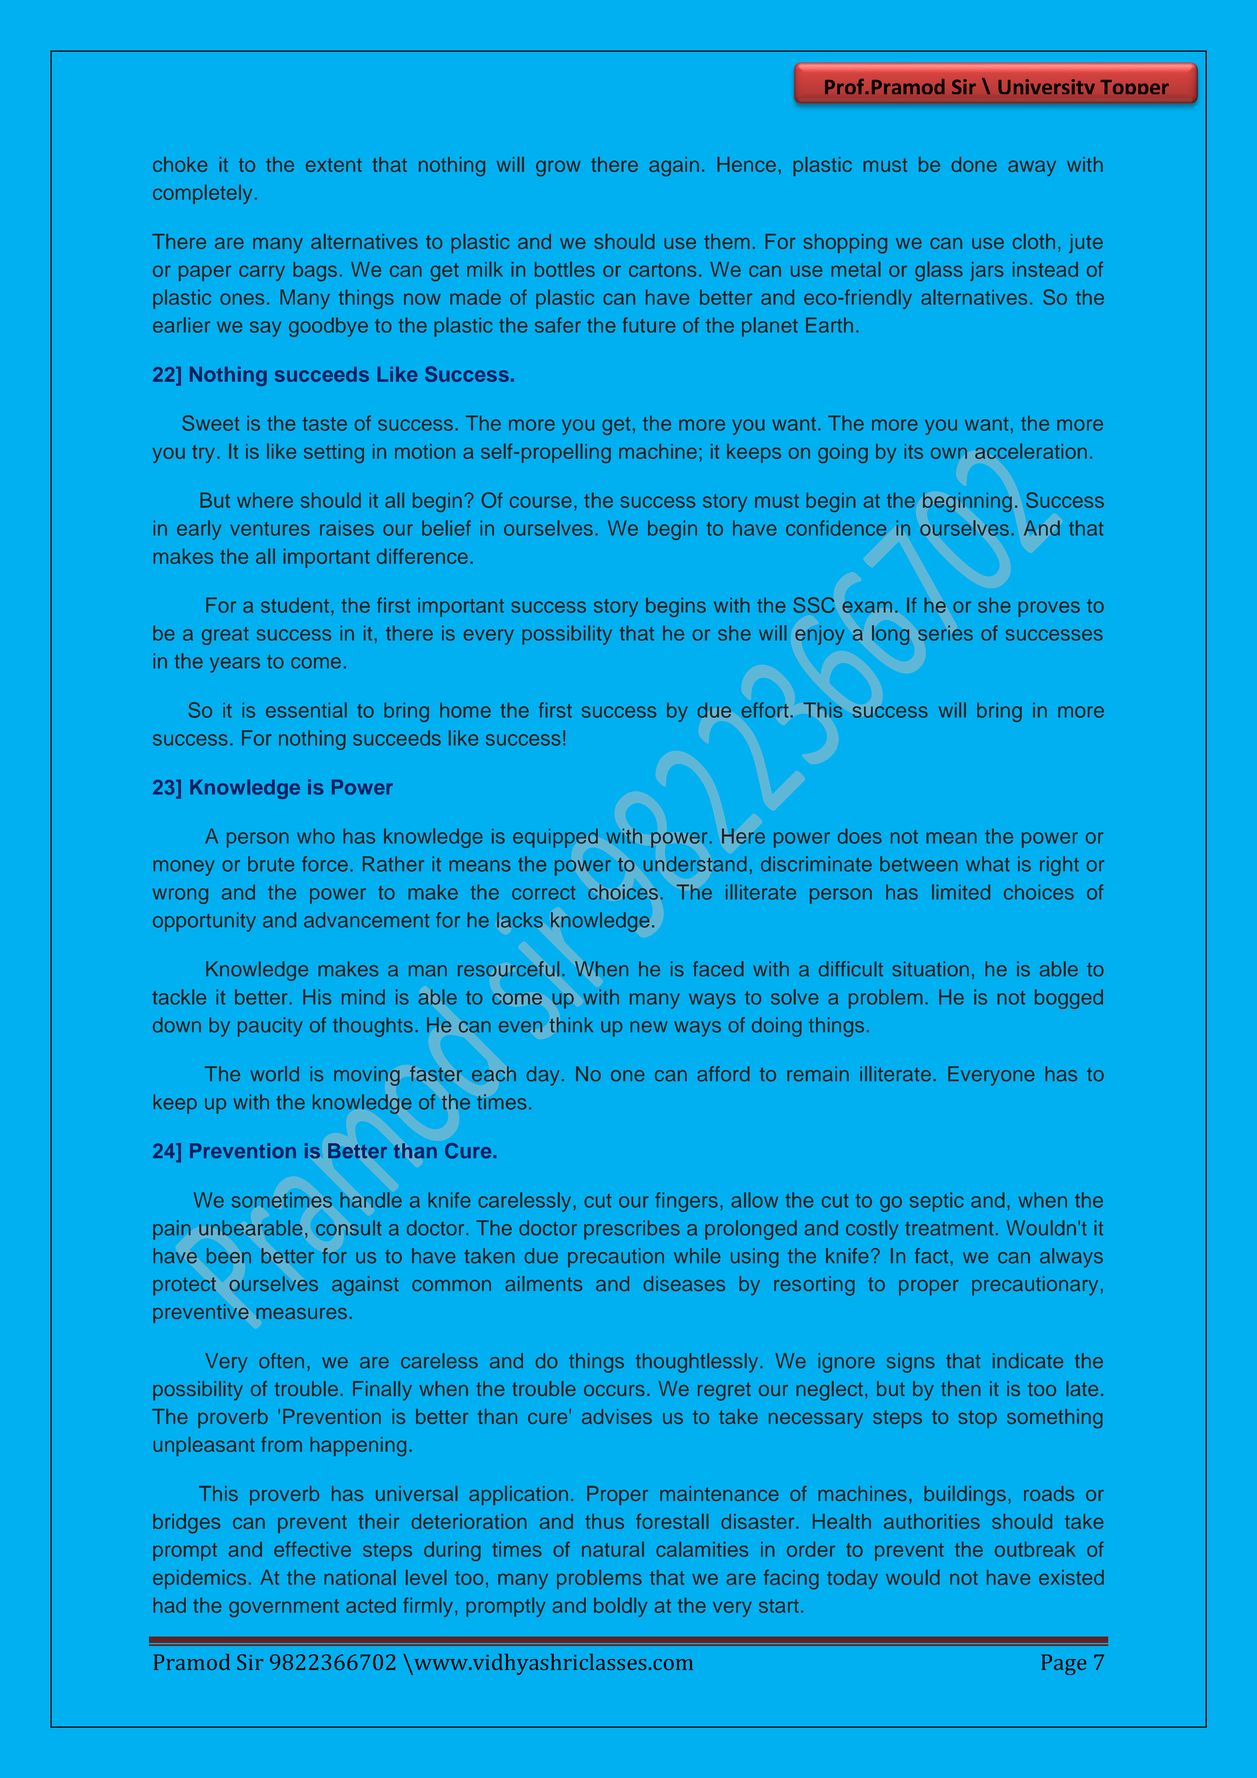  I want to click on course, so click(541, 502).
